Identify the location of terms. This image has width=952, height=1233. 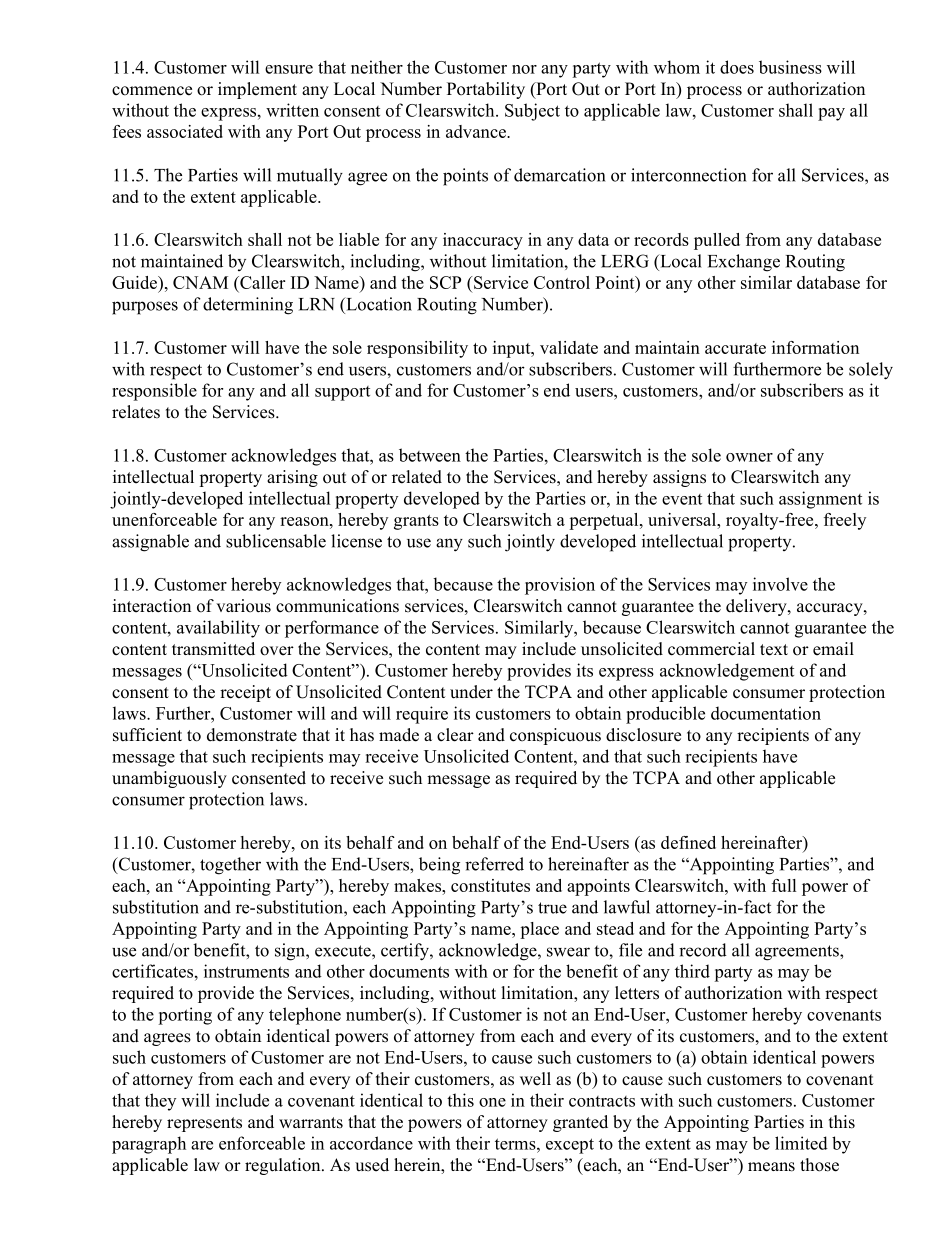
(516, 1144).
